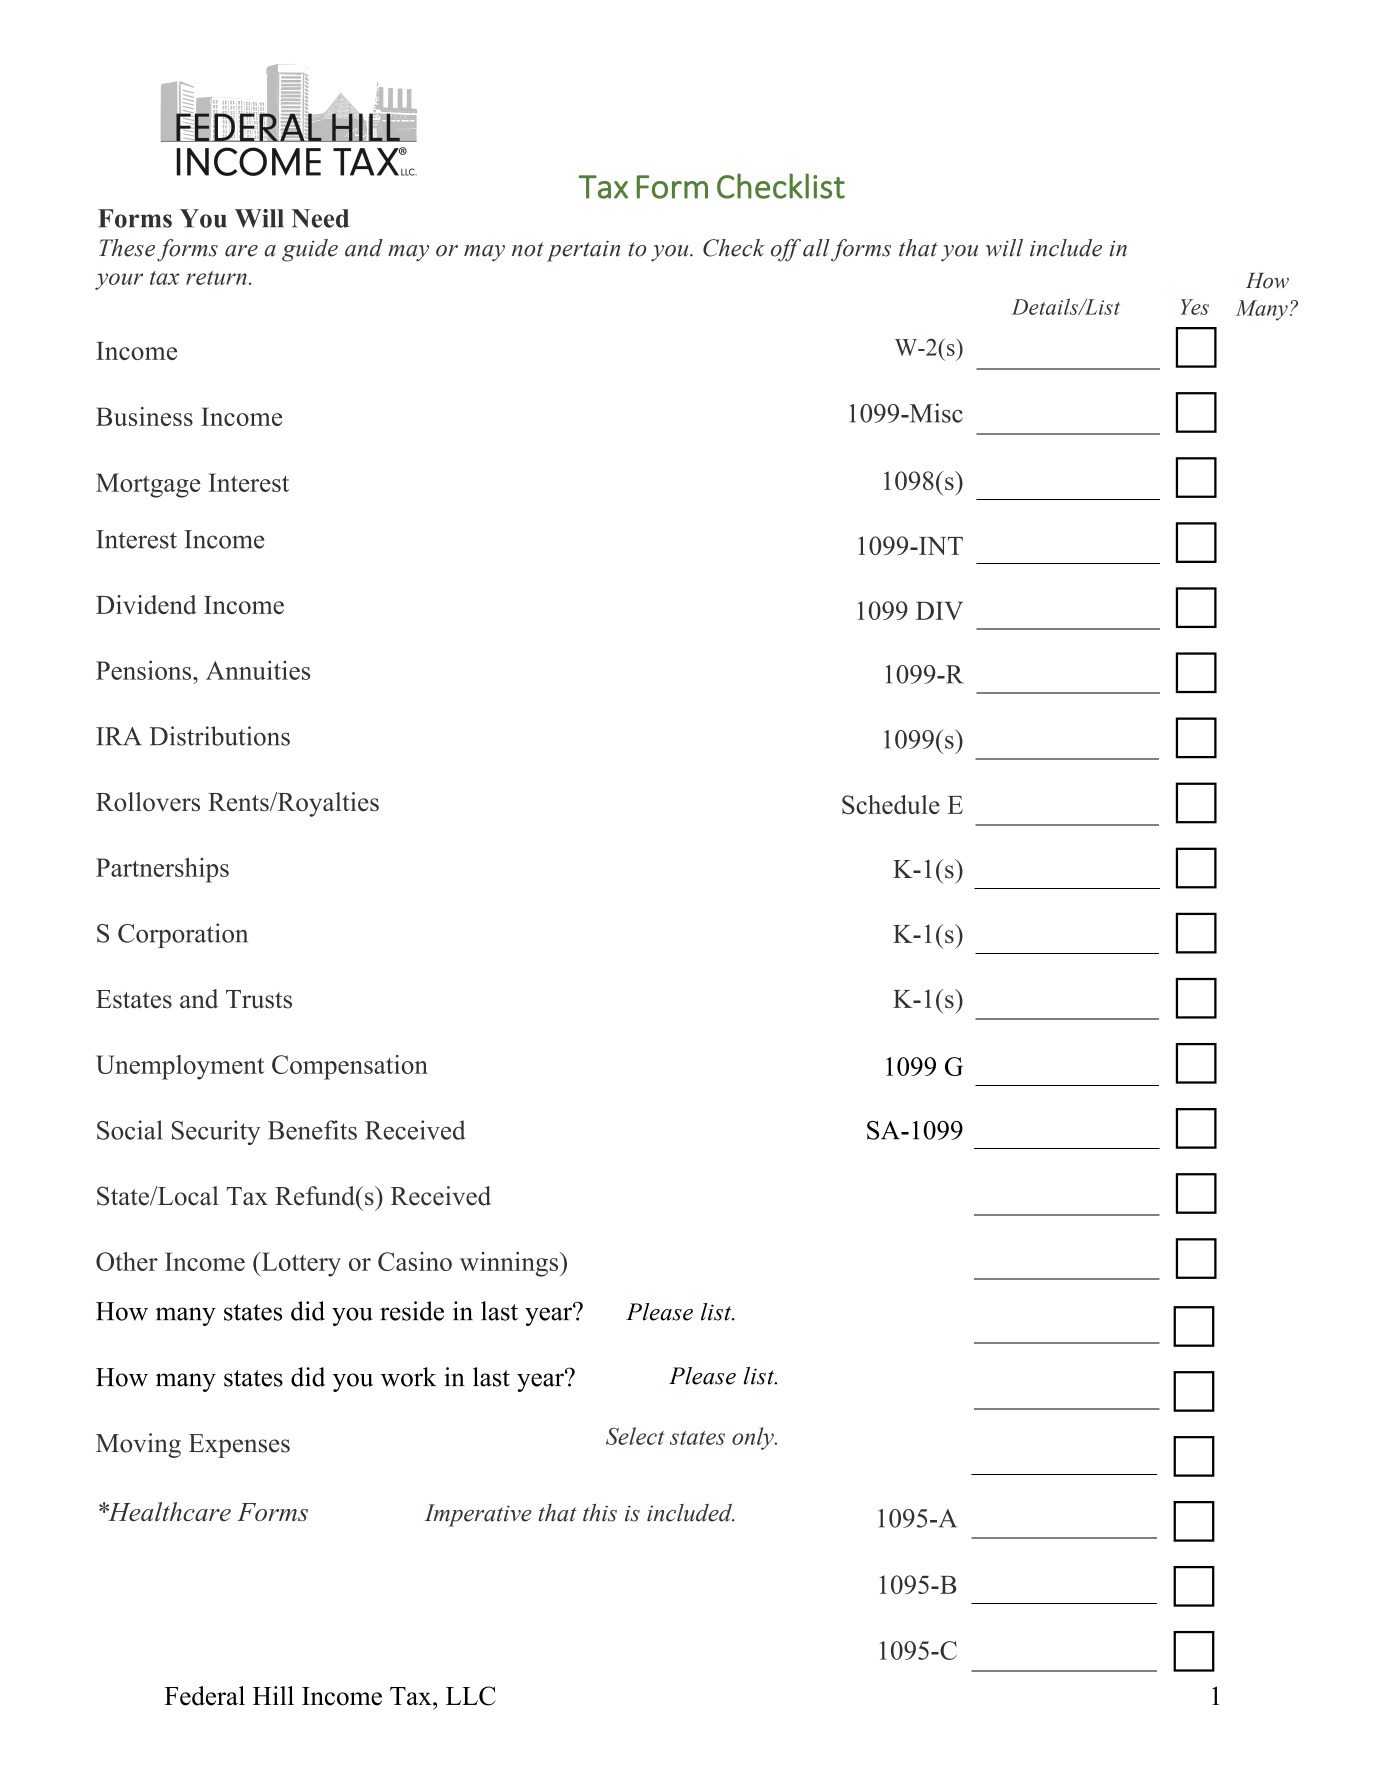 The image size is (1384, 1791). Describe the element at coordinates (1194, 307) in the document. I see `Yes` at that location.
